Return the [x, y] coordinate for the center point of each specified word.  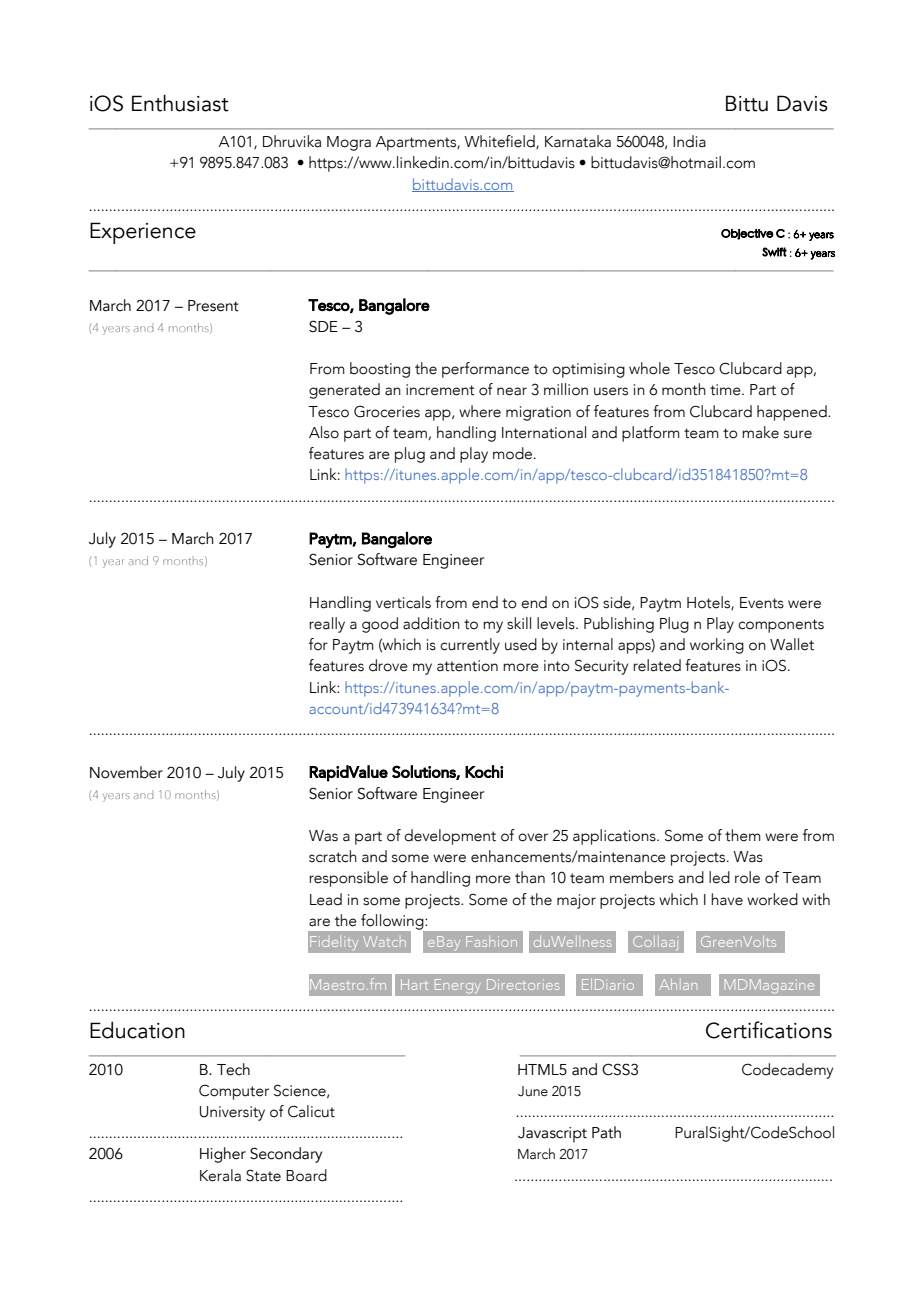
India [689, 141]
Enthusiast [180, 103]
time [726, 390]
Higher [223, 1155]
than [530, 877]
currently [470, 646]
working [717, 646]
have [727, 899]
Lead [326, 899]
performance [485, 370]
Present [213, 306]
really [327, 625]
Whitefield [500, 142]
